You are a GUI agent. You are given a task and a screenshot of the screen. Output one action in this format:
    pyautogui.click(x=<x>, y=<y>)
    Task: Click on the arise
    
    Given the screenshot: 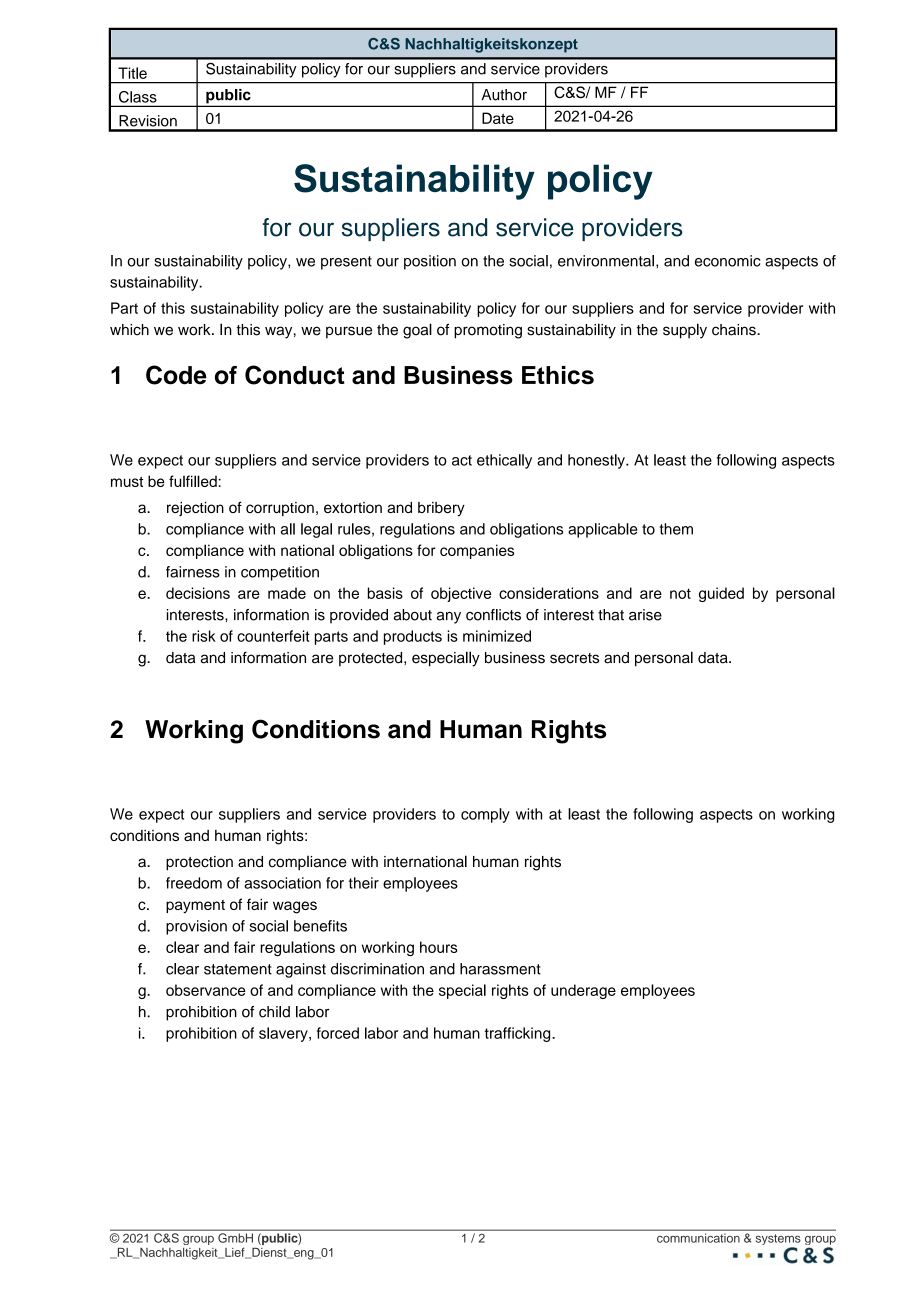 What is the action you would take?
    pyautogui.click(x=645, y=615)
